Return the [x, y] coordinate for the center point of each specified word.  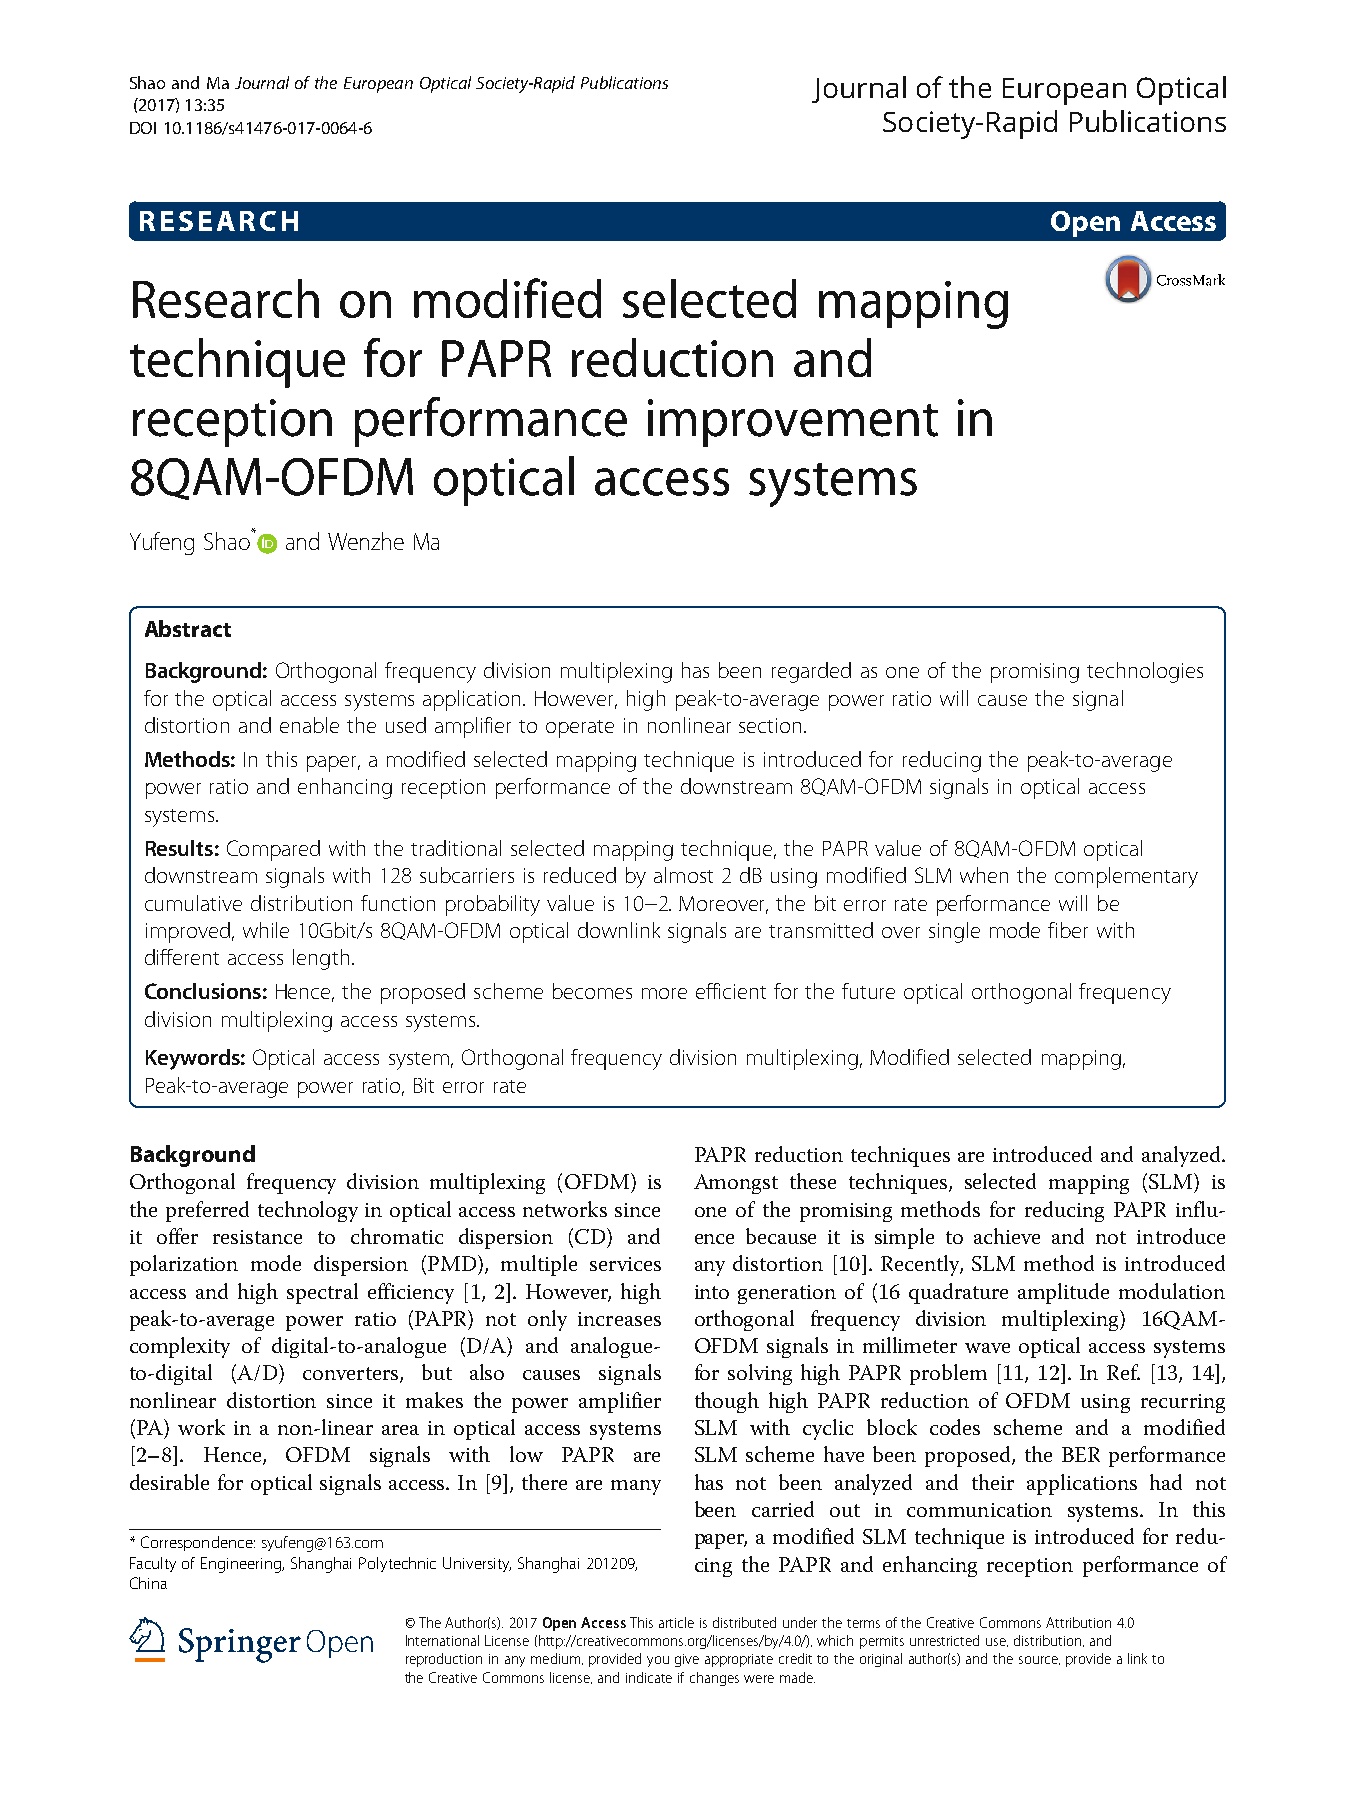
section [770, 725]
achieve [1007, 1236]
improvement [793, 423]
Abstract [188, 628]
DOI [143, 128]
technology [308, 1211]
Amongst [736, 1184]
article [676, 1622]
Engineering [242, 1565]
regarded [811, 672]
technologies [1145, 672]
